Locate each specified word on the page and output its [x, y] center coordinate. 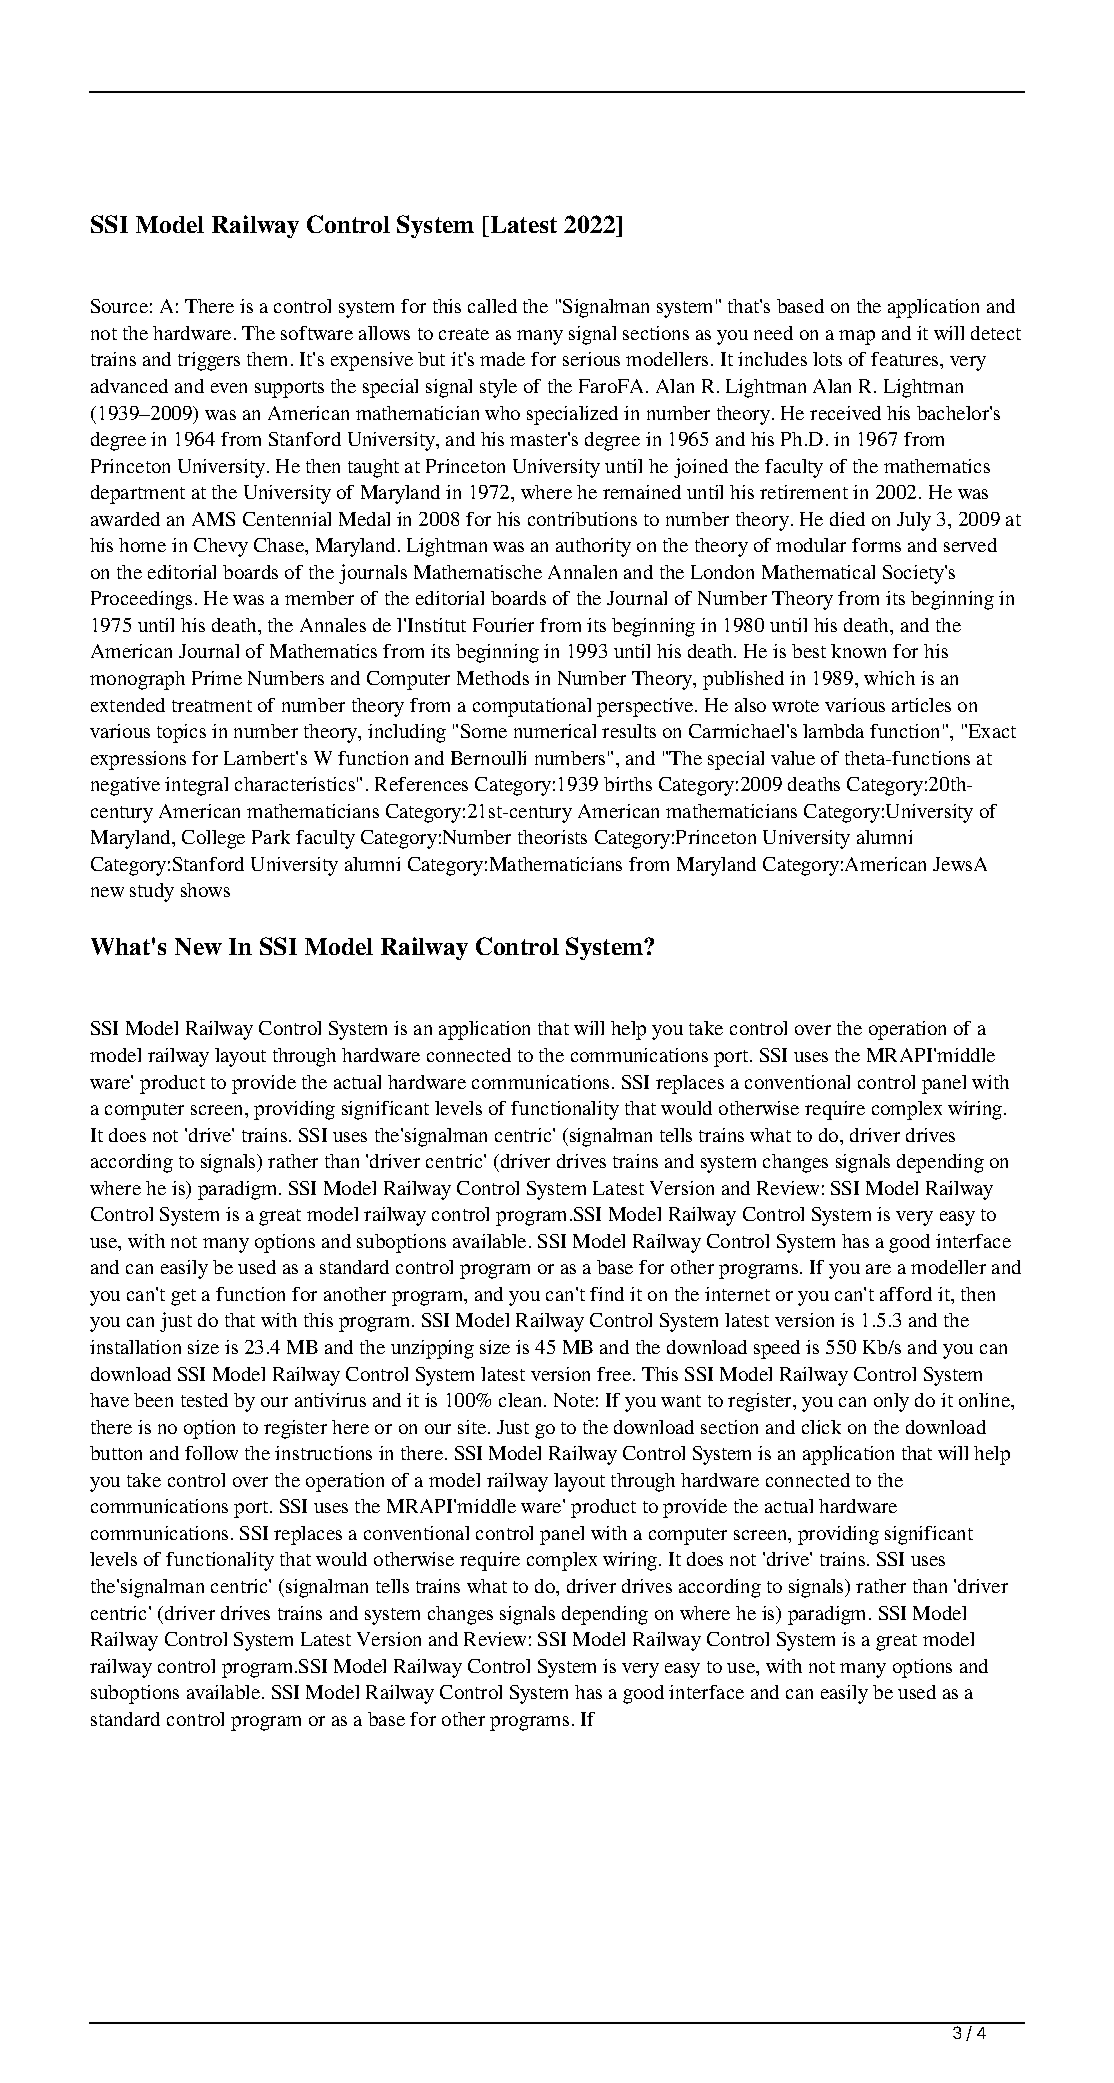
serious [591, 359]
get [183, 1297]
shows [205, 890]
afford [906, 1294]
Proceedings [141, 600]
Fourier [503, 625]
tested [204, 1400]
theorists [552, 837]
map [857, 337]
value [793, 758]
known [858, 651]
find [607, 1294]
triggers [209, 361]
